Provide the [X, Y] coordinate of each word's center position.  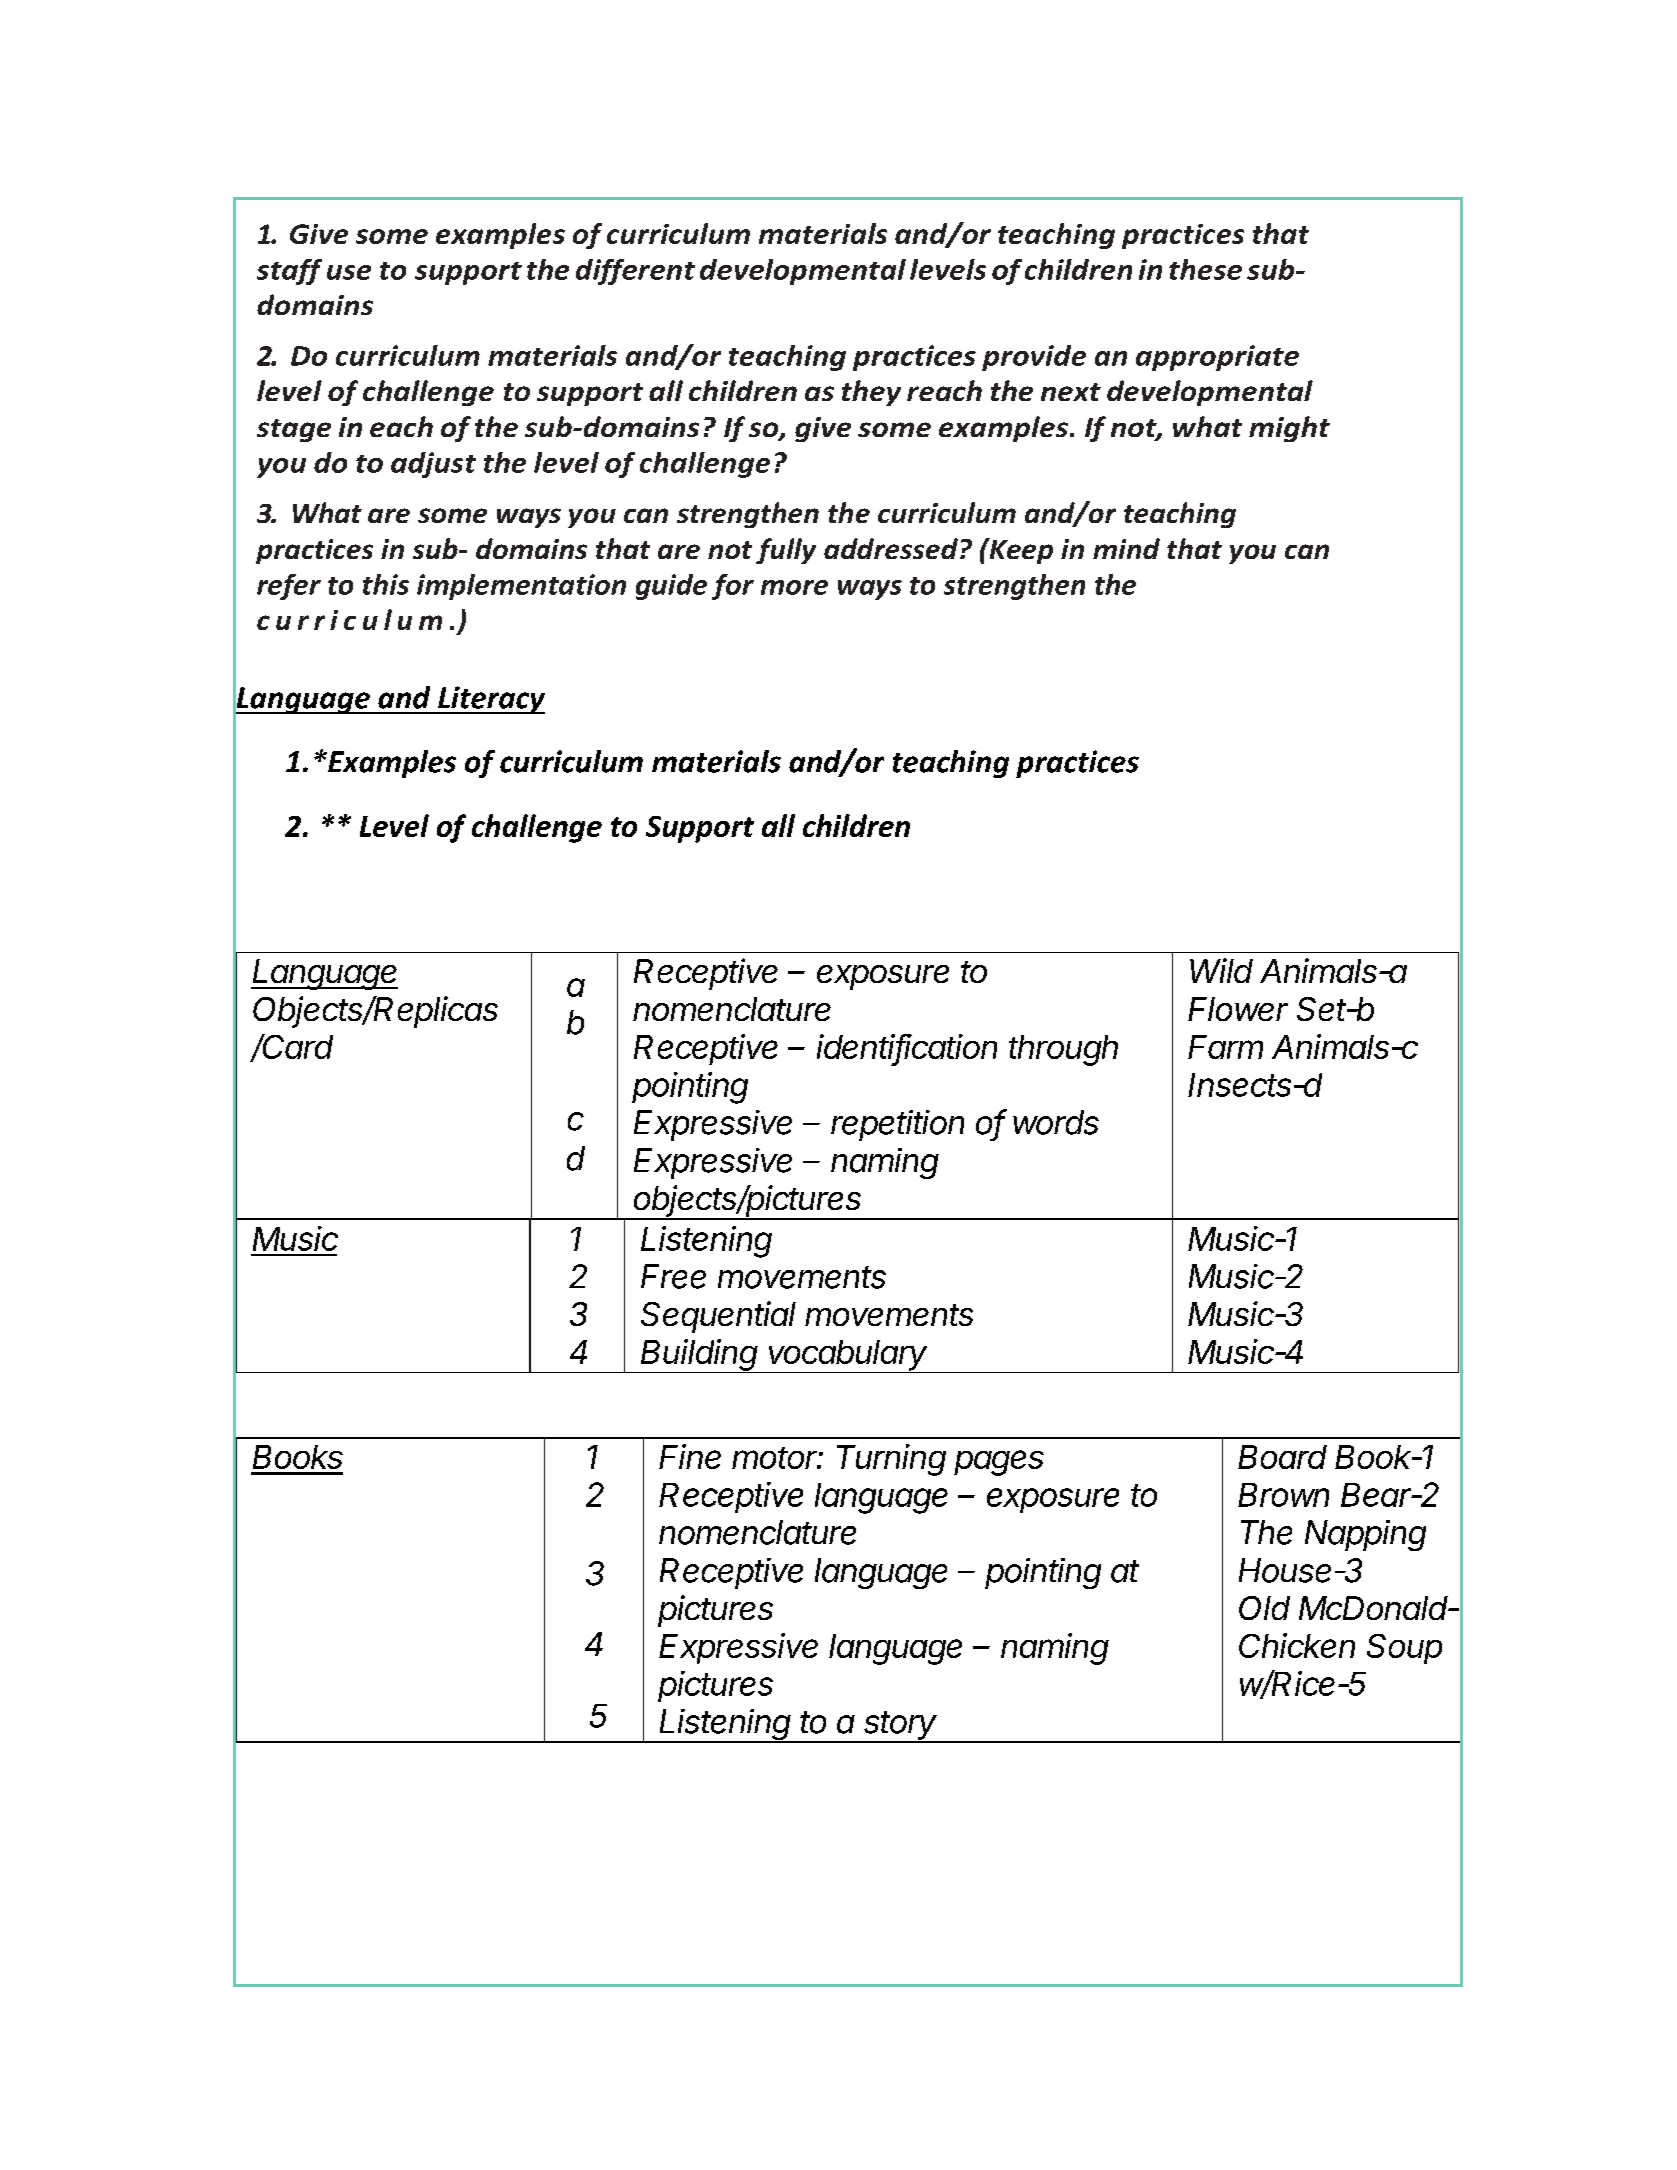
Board [1282, 1457]
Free [673, 1276]
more [794, 587]
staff [289, 272]
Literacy [490, 700]
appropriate [1217, 358]
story [901, 1727]
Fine [690, 1456]
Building [700, 1356]
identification [907, 1048]
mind [1126, 548]
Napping [1365, 1535]
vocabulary [849, 1356]
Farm [1225, 1047]
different [635, 272]
